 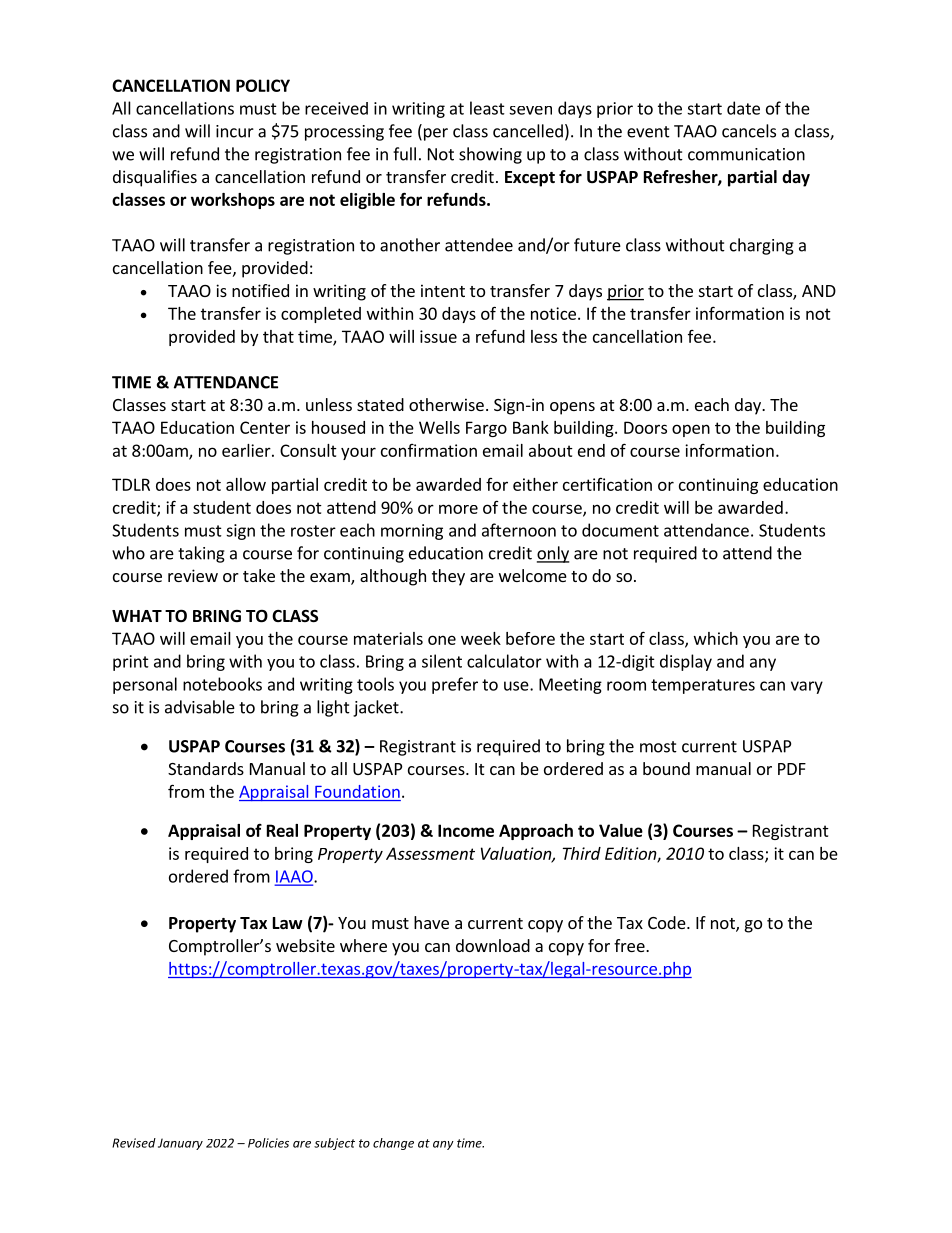 I want to click on week, so click(x=481, y=638).
